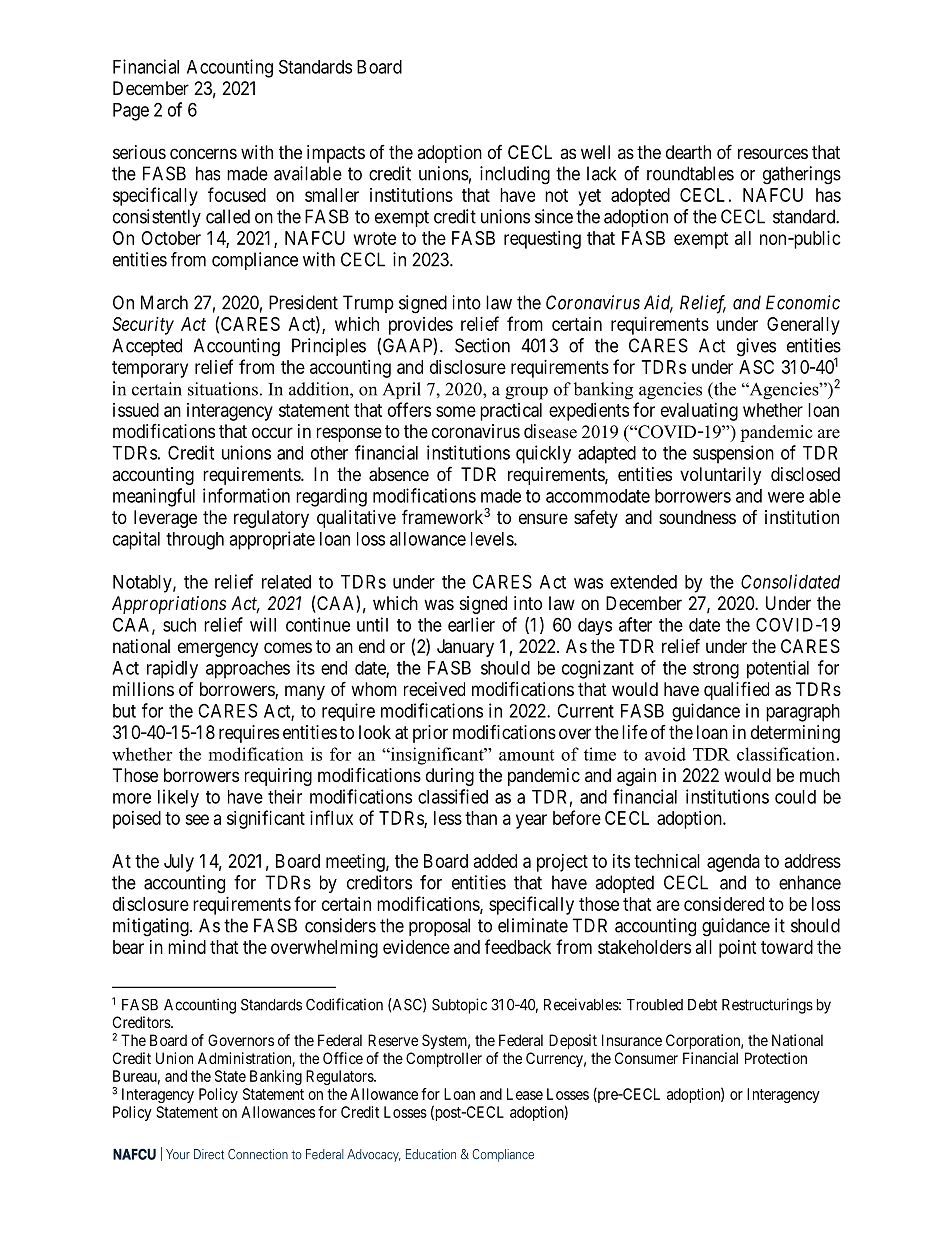 This image has width=952, height=1233. Describe the element at coordinates (444, 1059) in the image. I see `Comptroller` at that location.
